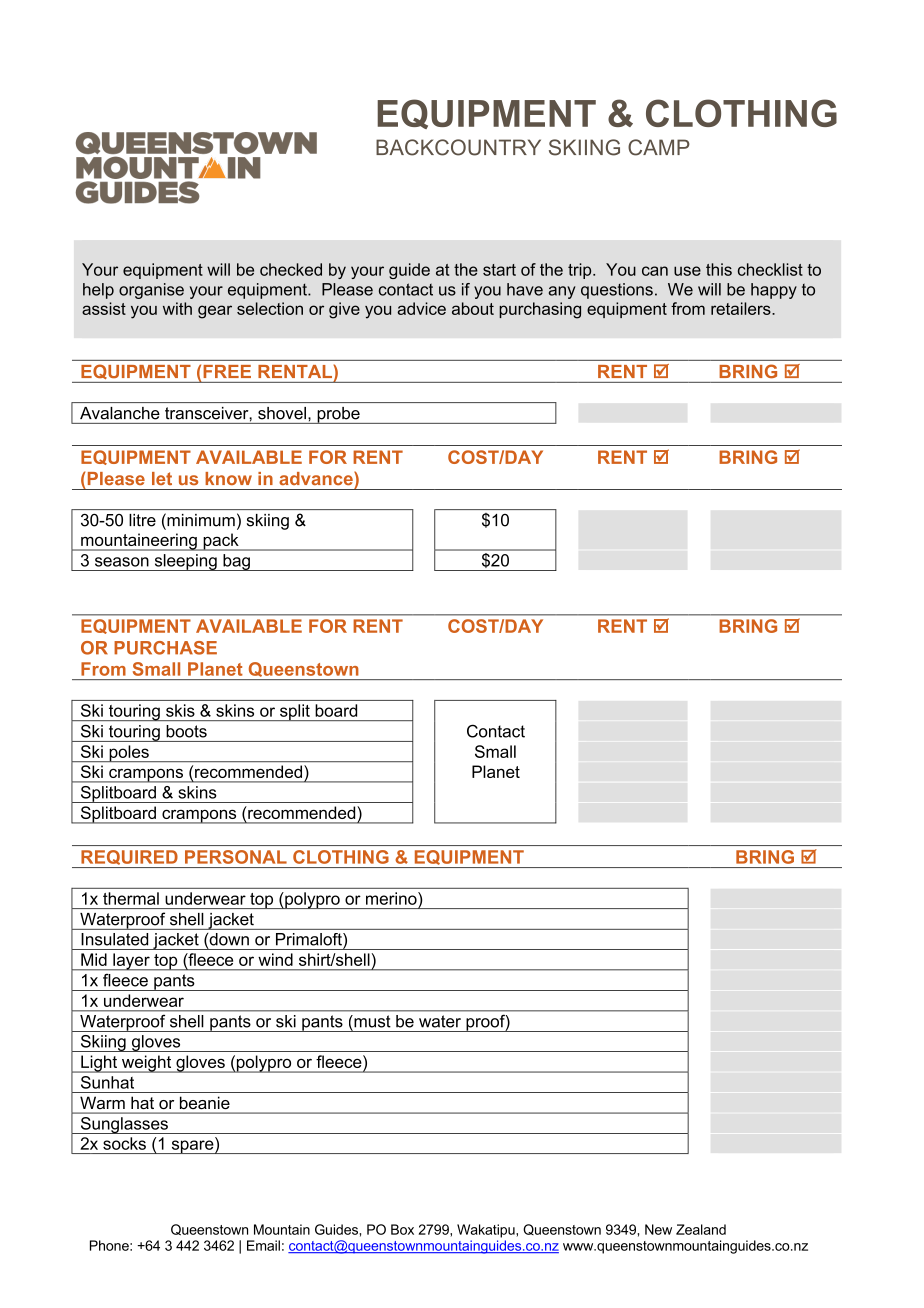 Image resolution: width=924 pixels, height=1308 pixels. I want to click on BACKCOUNTRY, so click(458, 147).
